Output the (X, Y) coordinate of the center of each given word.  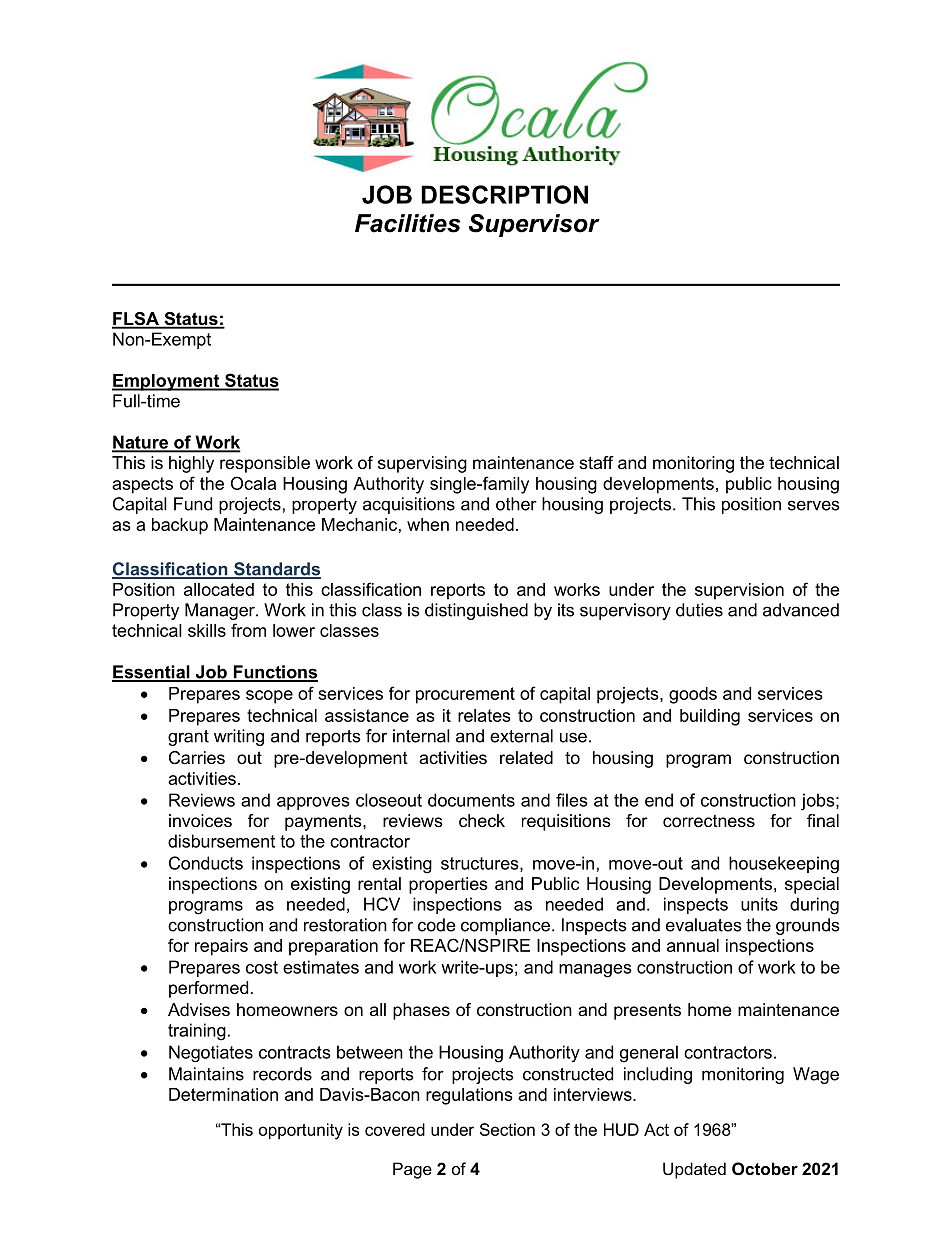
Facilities (407, 223)
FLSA (136, 320)
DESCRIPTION (504, 194)
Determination (223, 1094)
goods (693, 695)
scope (269, 697)
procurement (465, 695)
